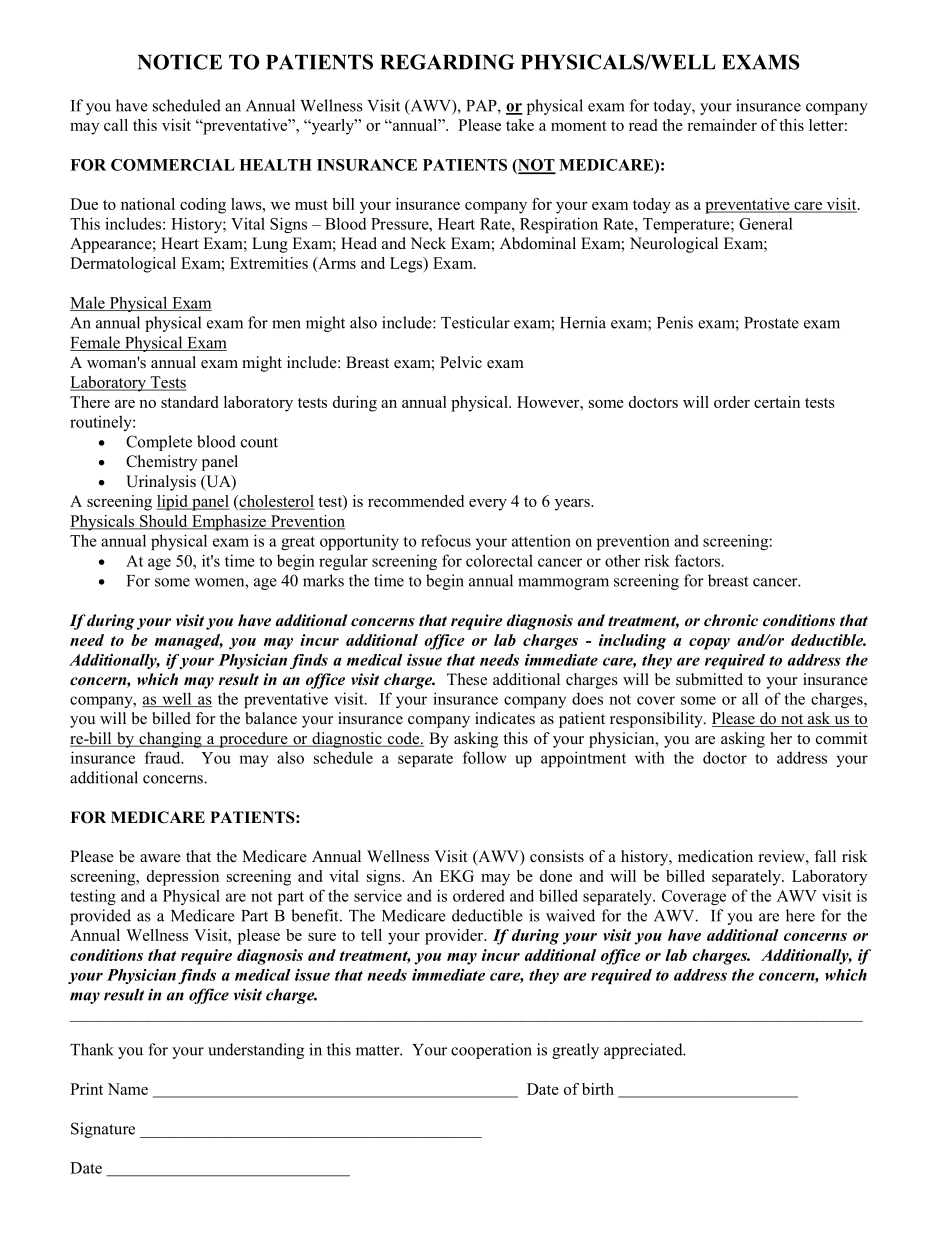  What do you see at coordinates (160, 858) in the image?
I see `aware` at bounding box center [160, 858].
